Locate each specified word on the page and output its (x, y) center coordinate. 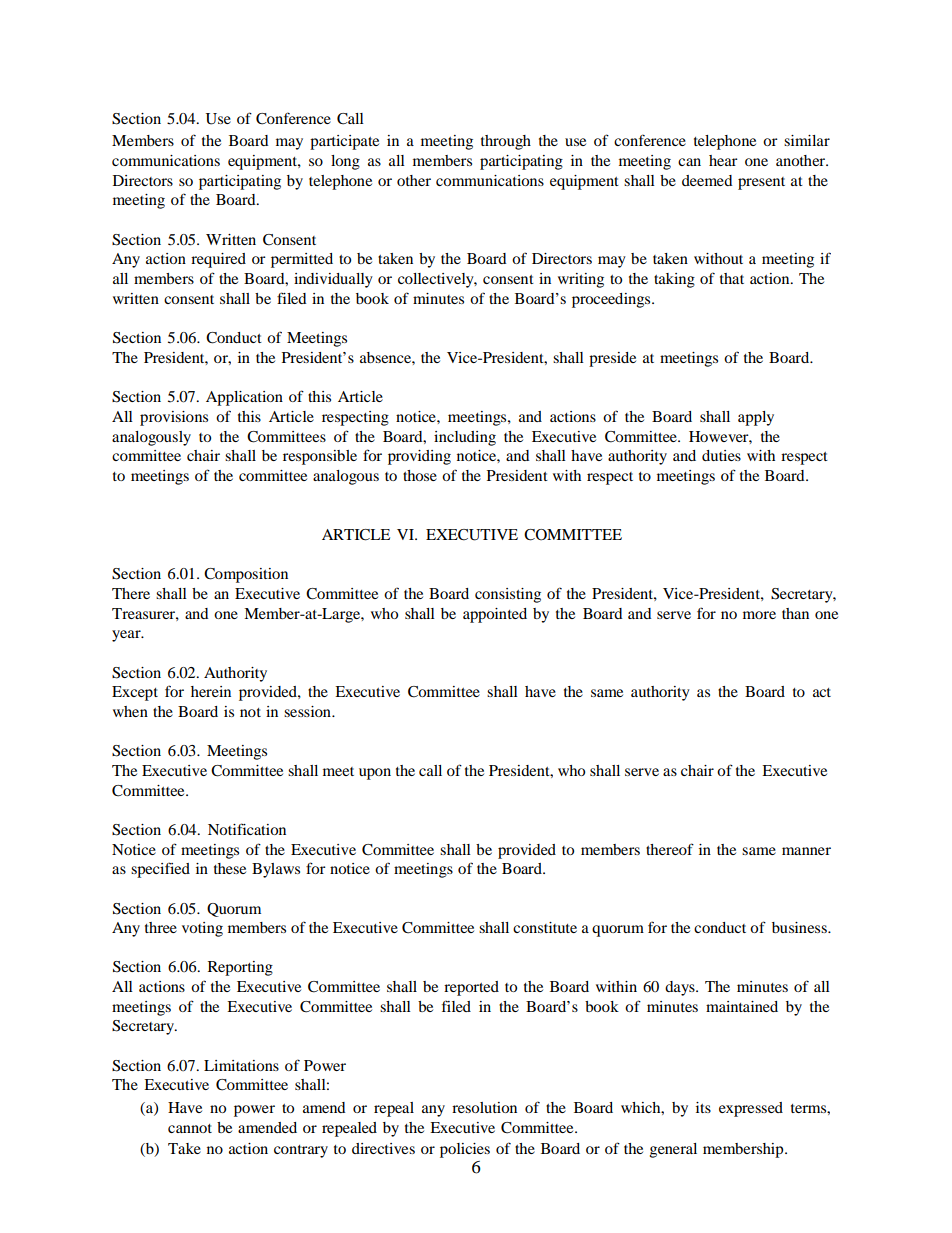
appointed (495, 615)
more (759, 615)
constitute (545, 927)
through (506, 142)
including (465, 438)
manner (806, 851)
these (230, 868)
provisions (174, 418)
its (703, 1107)
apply (756, 418)
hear (723, 160)
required (218, 260)
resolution (484, 1107)
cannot (190, 1128)
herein (211, 691)
